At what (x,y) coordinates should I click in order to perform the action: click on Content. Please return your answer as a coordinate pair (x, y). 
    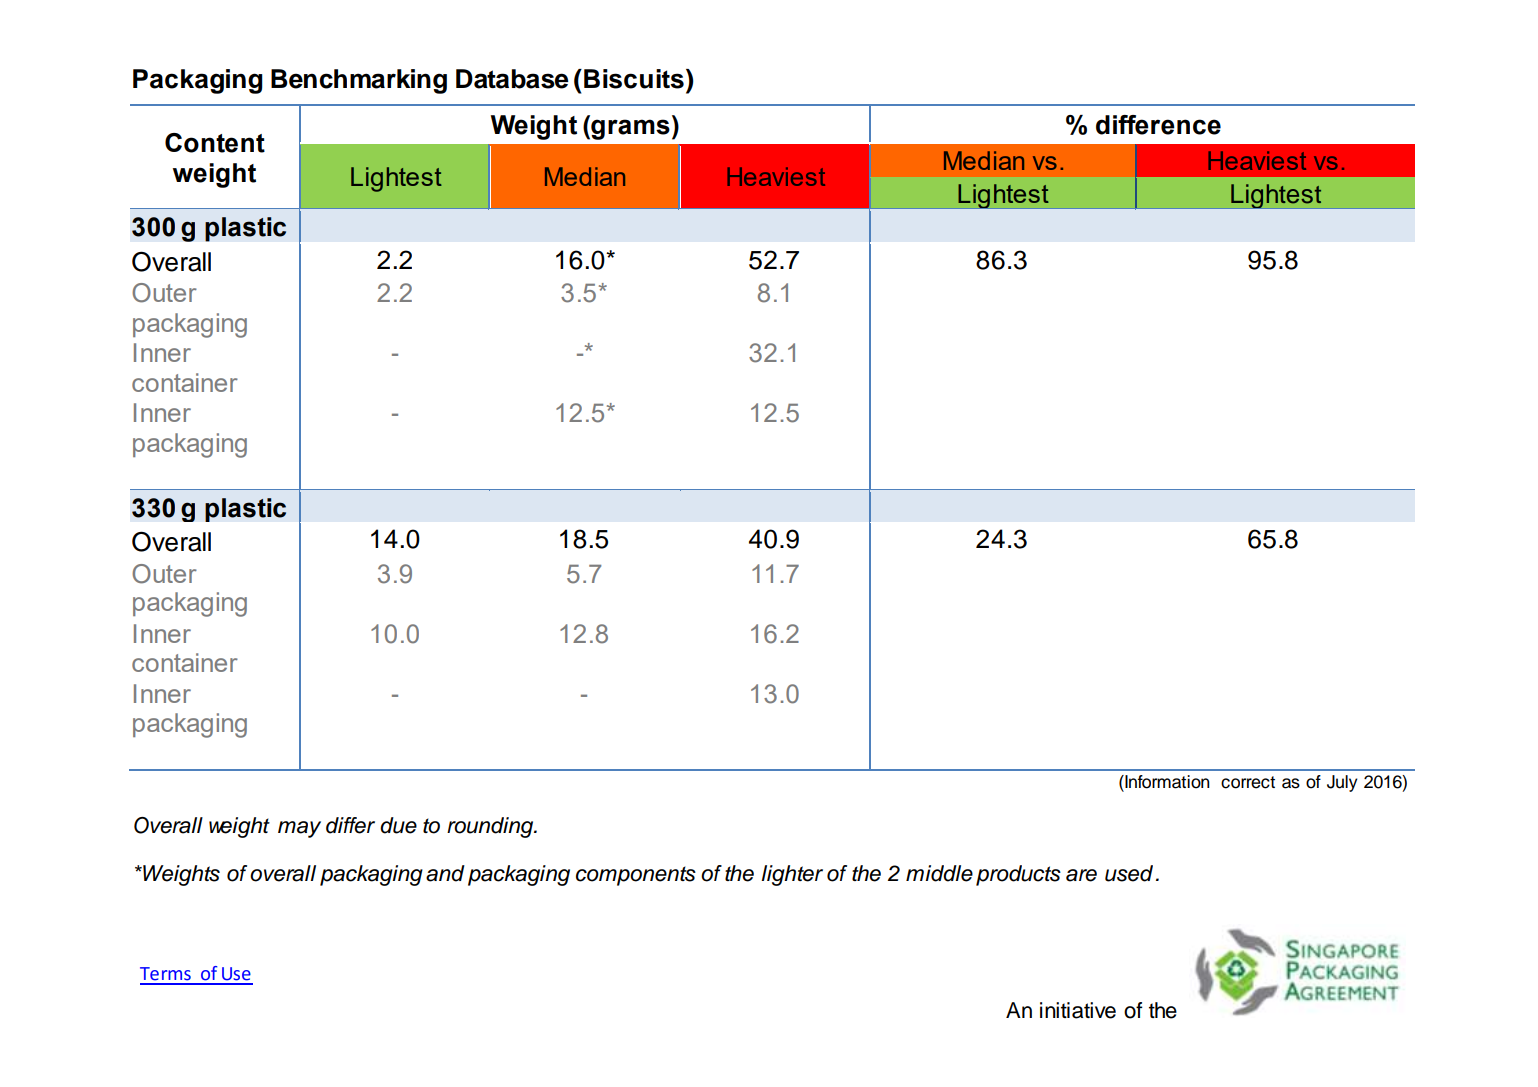
    Looking at the image, I should click on (215, 143).
